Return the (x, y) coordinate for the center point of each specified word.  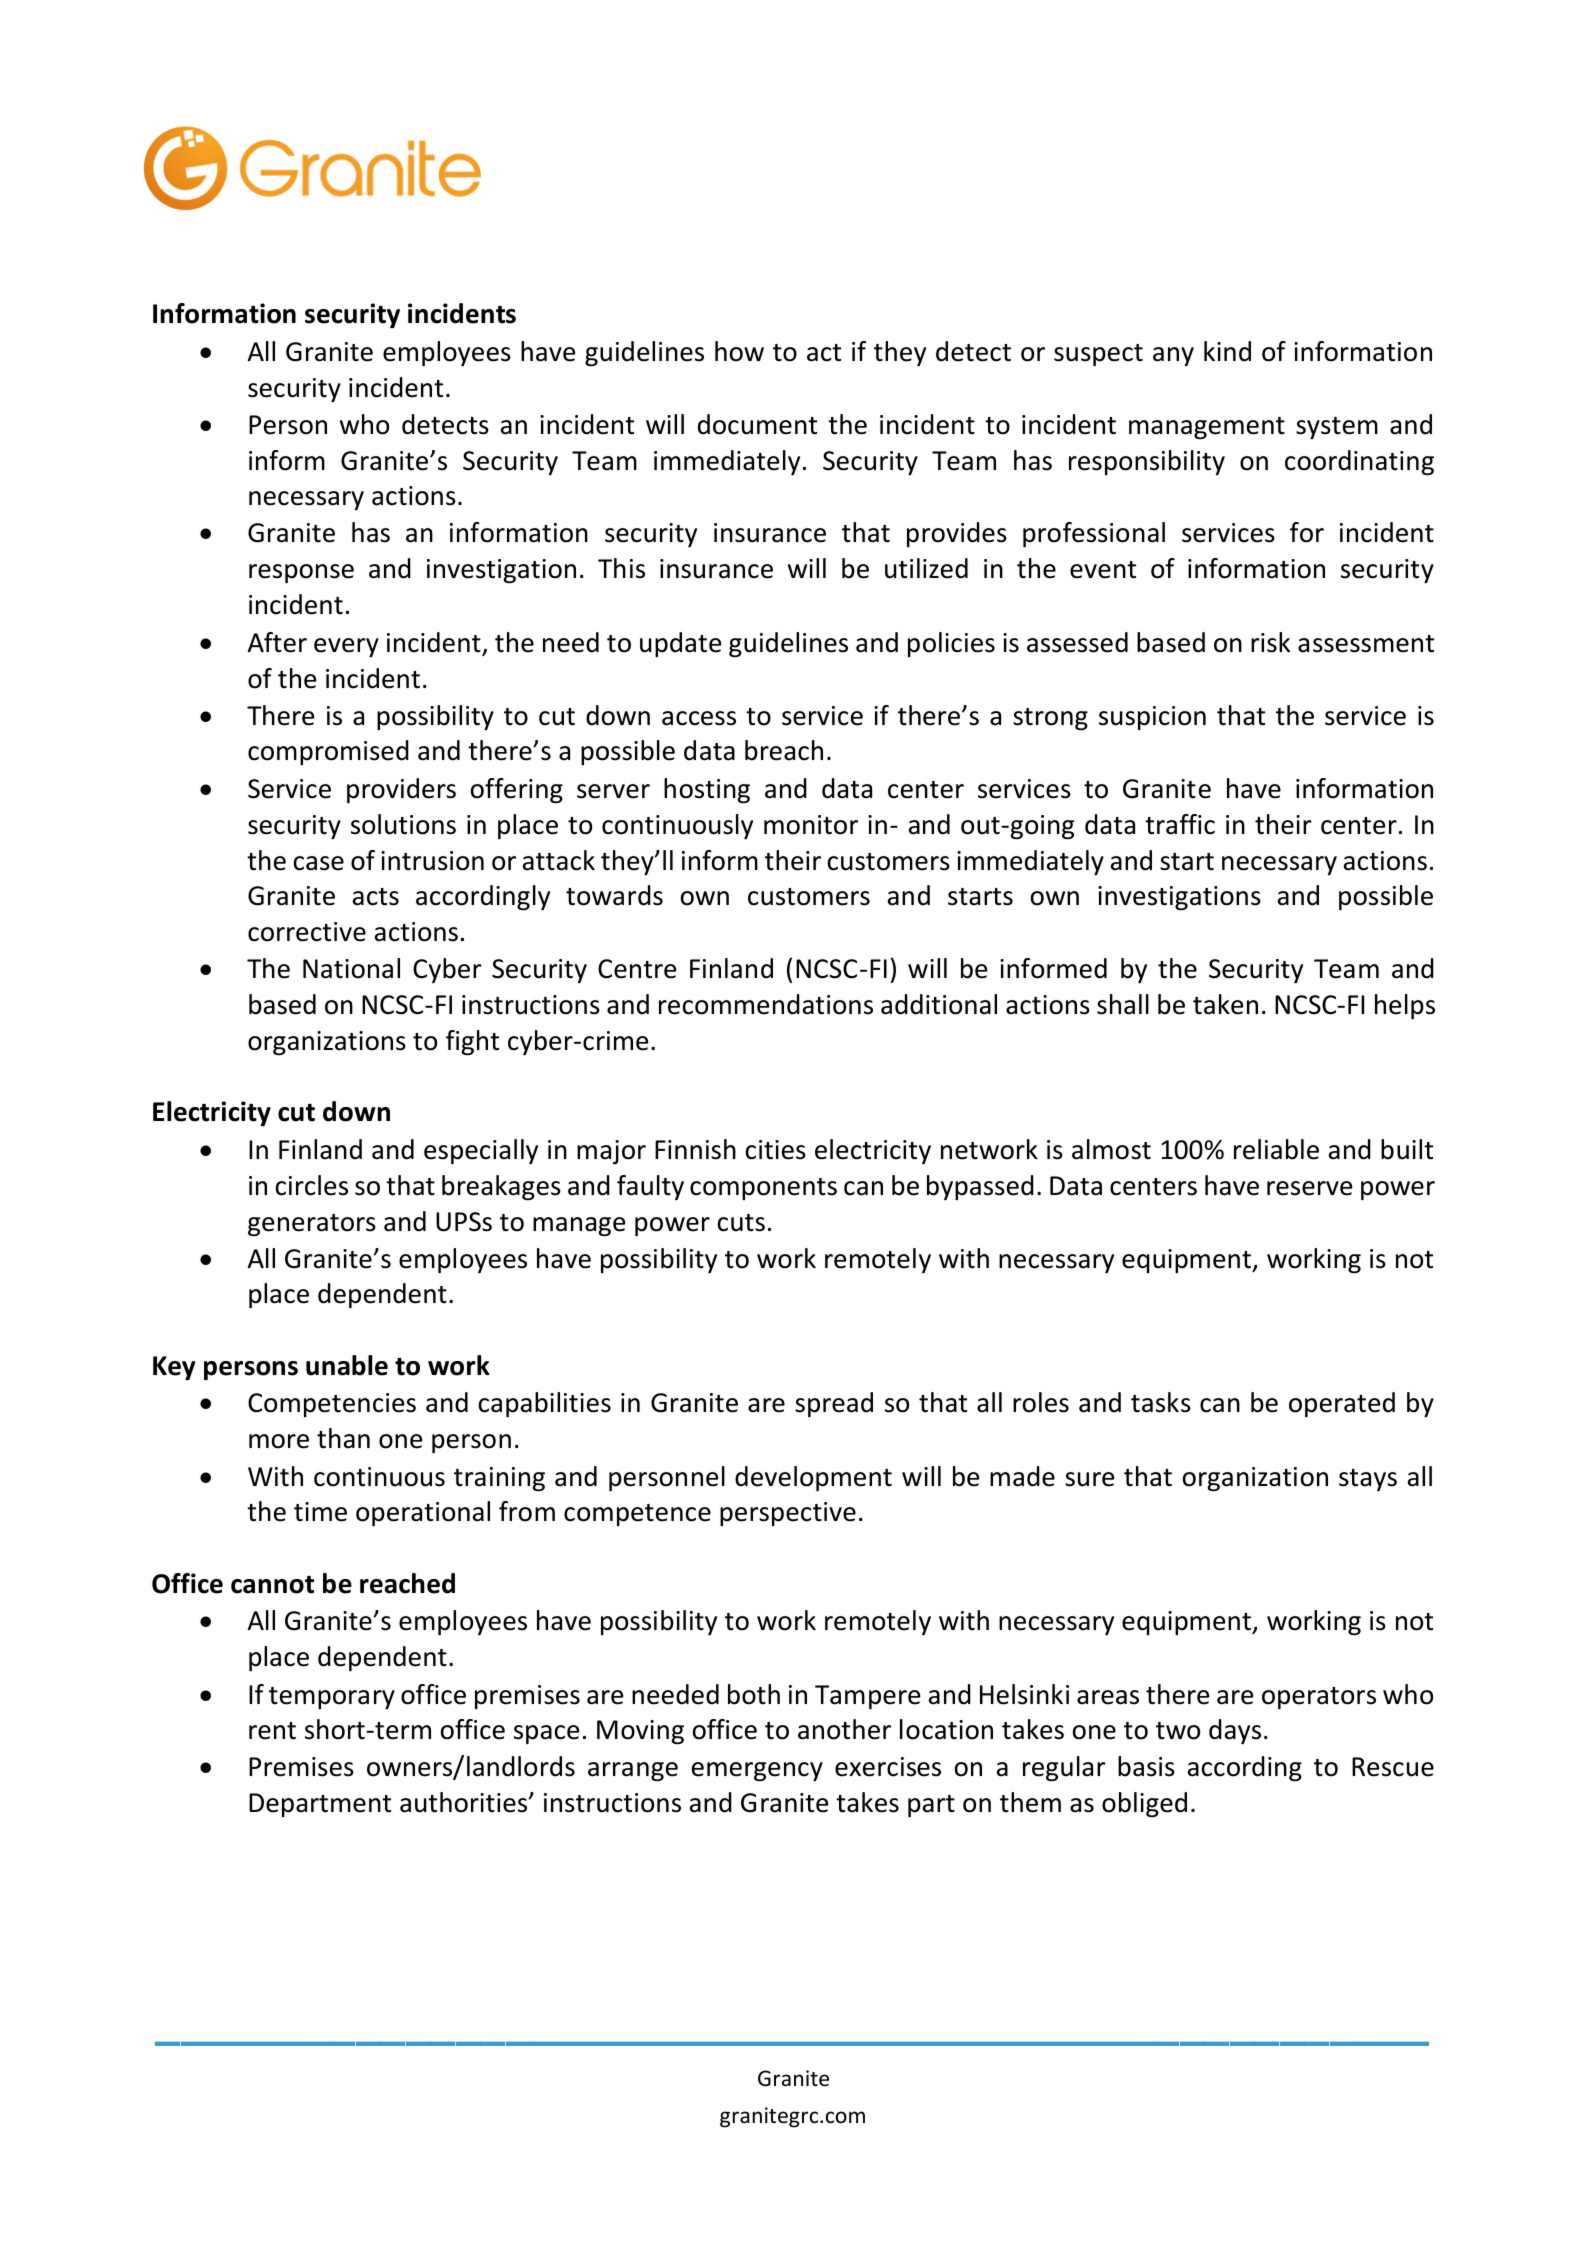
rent (272, 1731)
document (757, 424)
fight (472, 1043)
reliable (1276, 1149)
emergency (757, 1772)
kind (1227, 351)
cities (776, 1150)
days (1235, 1731)
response (301, 573)
